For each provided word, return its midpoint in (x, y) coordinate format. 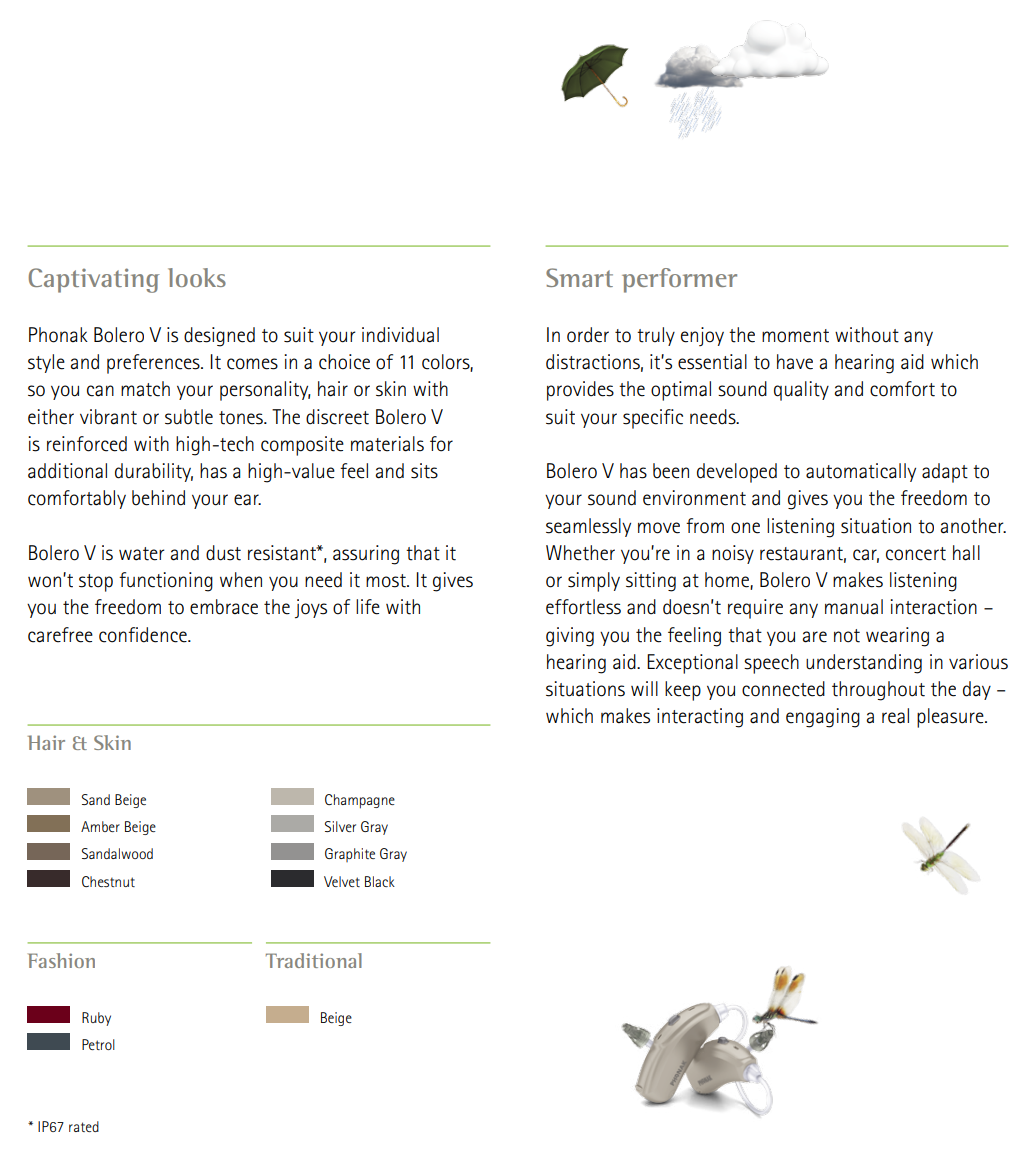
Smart (579, 277)
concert (916, 554)
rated (84, 1126)
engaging (823, 718)
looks (197, 277)
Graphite (350, 855)
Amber (100, 826)
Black (380, 881)
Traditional (314, 960)
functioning (166, 582)
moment (795, 336)
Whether (580, 553)
